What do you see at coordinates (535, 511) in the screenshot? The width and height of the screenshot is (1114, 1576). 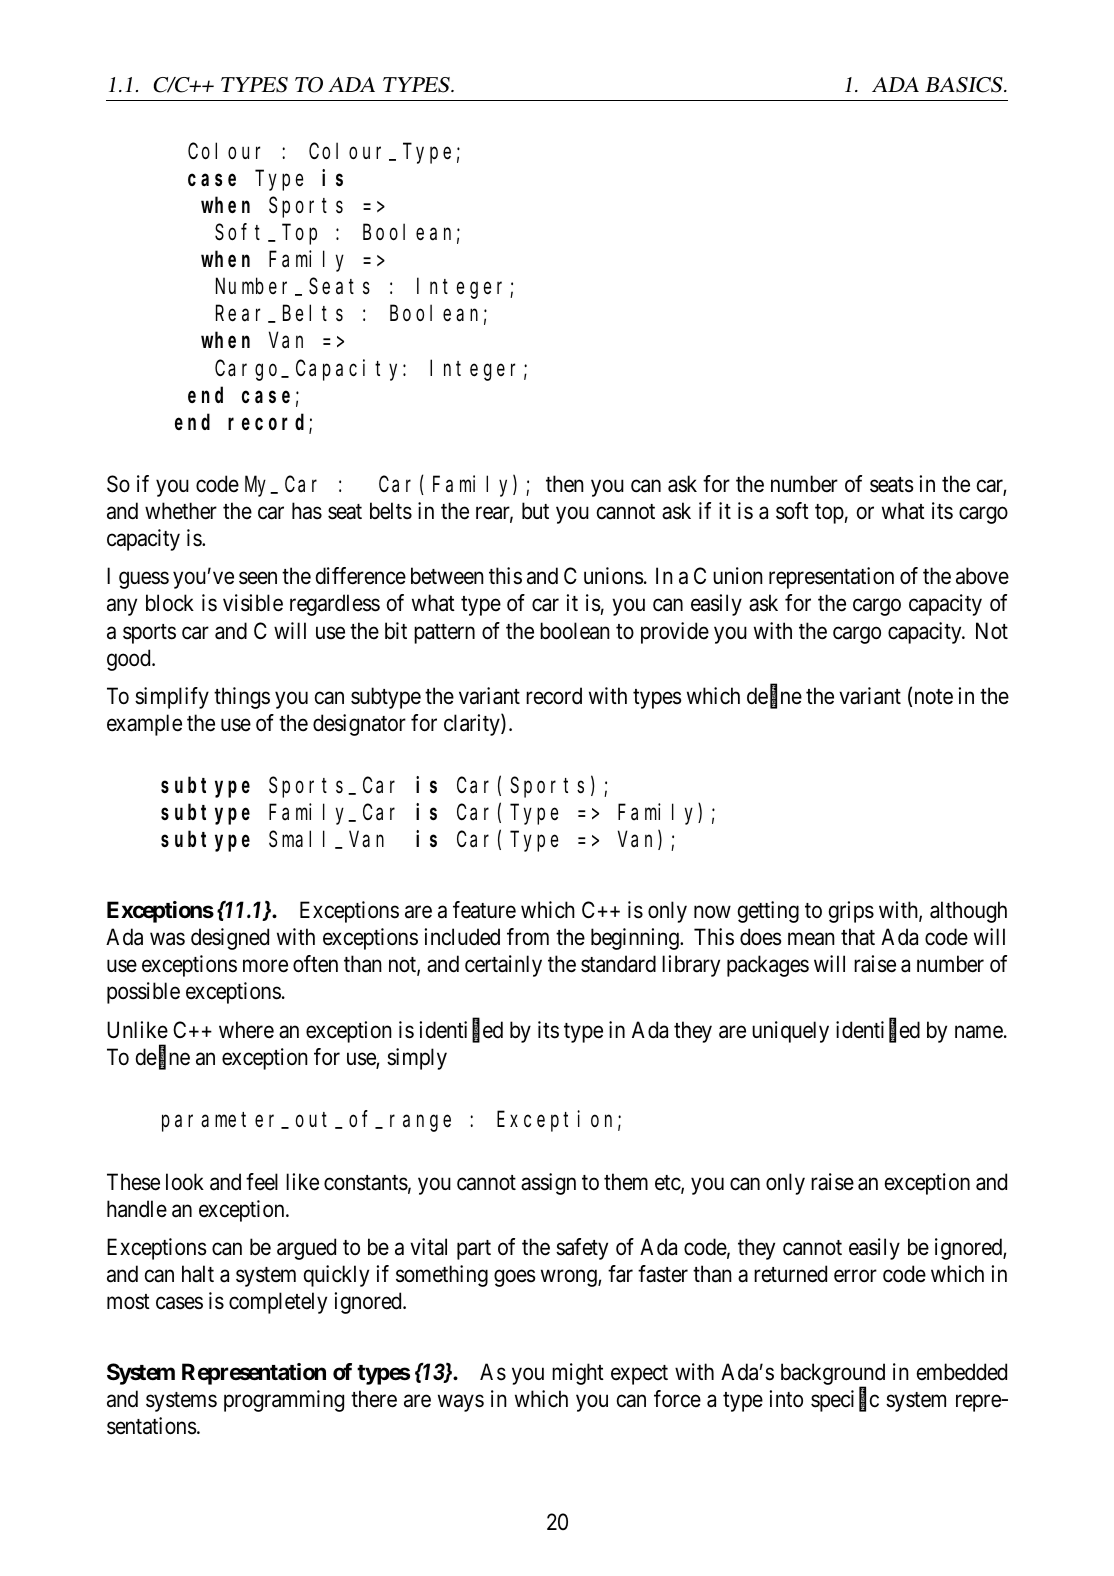 I see `but` at bounding box center [535, 511].
